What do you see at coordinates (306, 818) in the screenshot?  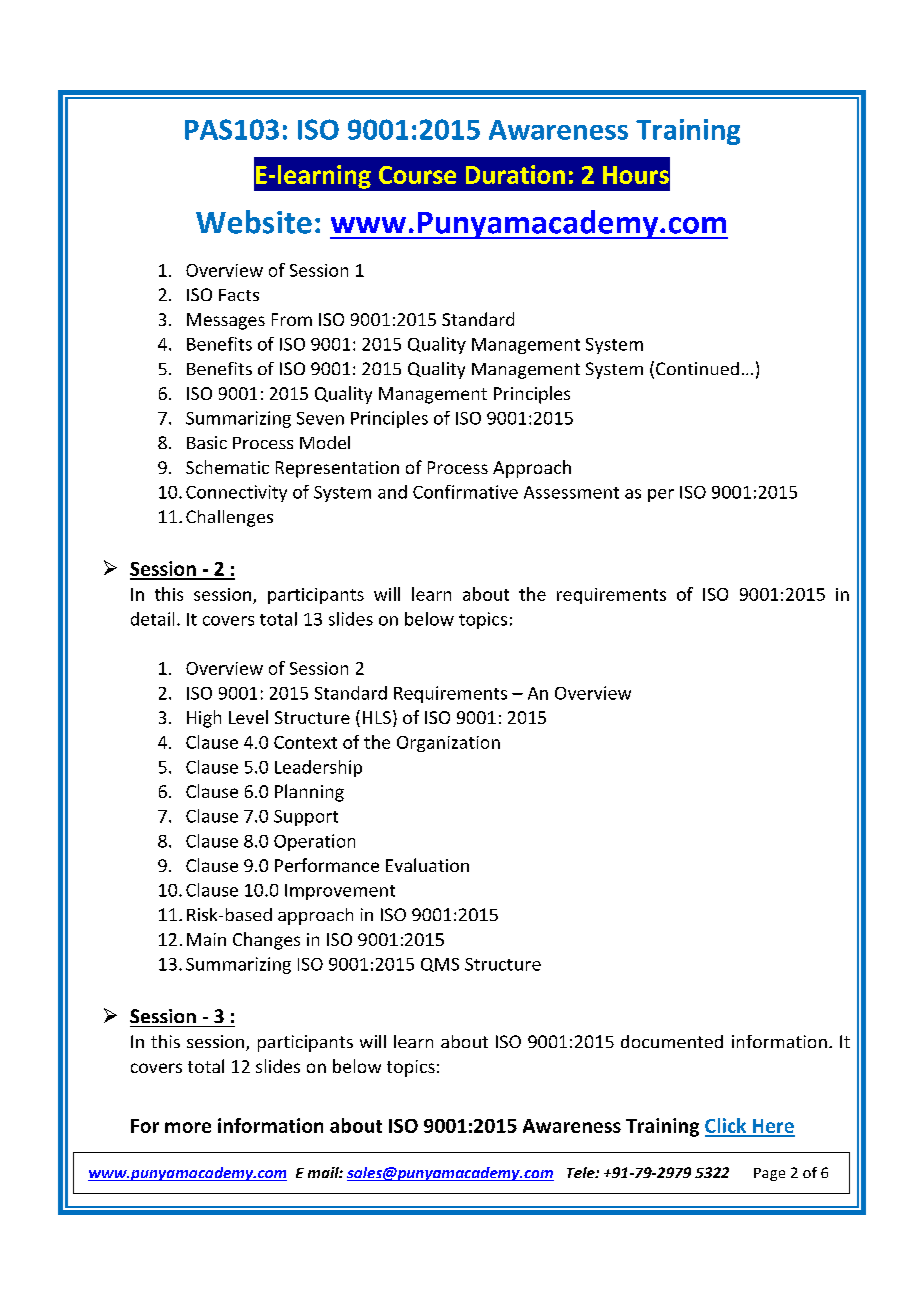 I see `Support` at bounding box center [306, 818].
